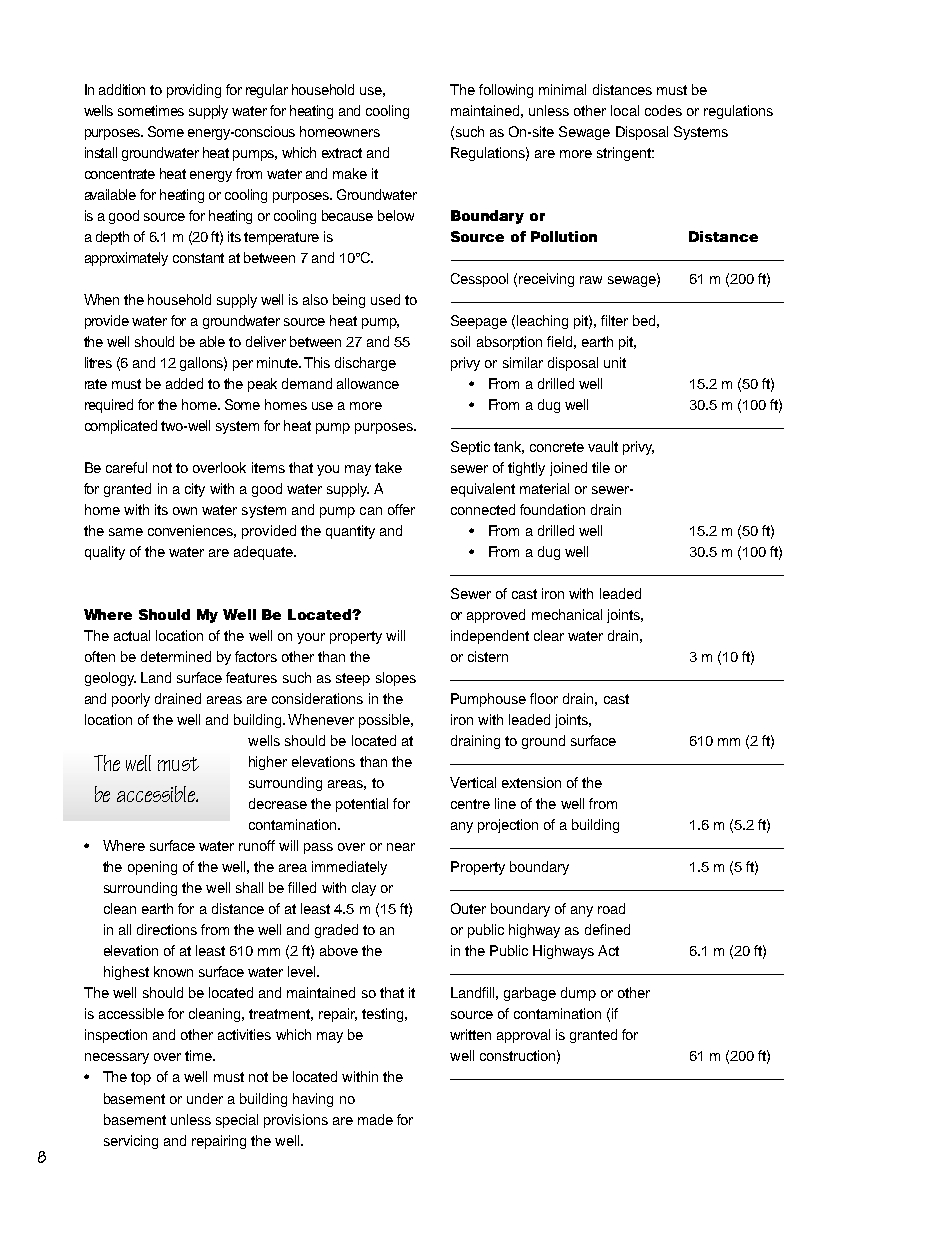 This screenshot has width=952, height=1233. What do you see at coordinates (375, 1119) in the screenshot?
I see `made` at bounding box center [375, 1119].
